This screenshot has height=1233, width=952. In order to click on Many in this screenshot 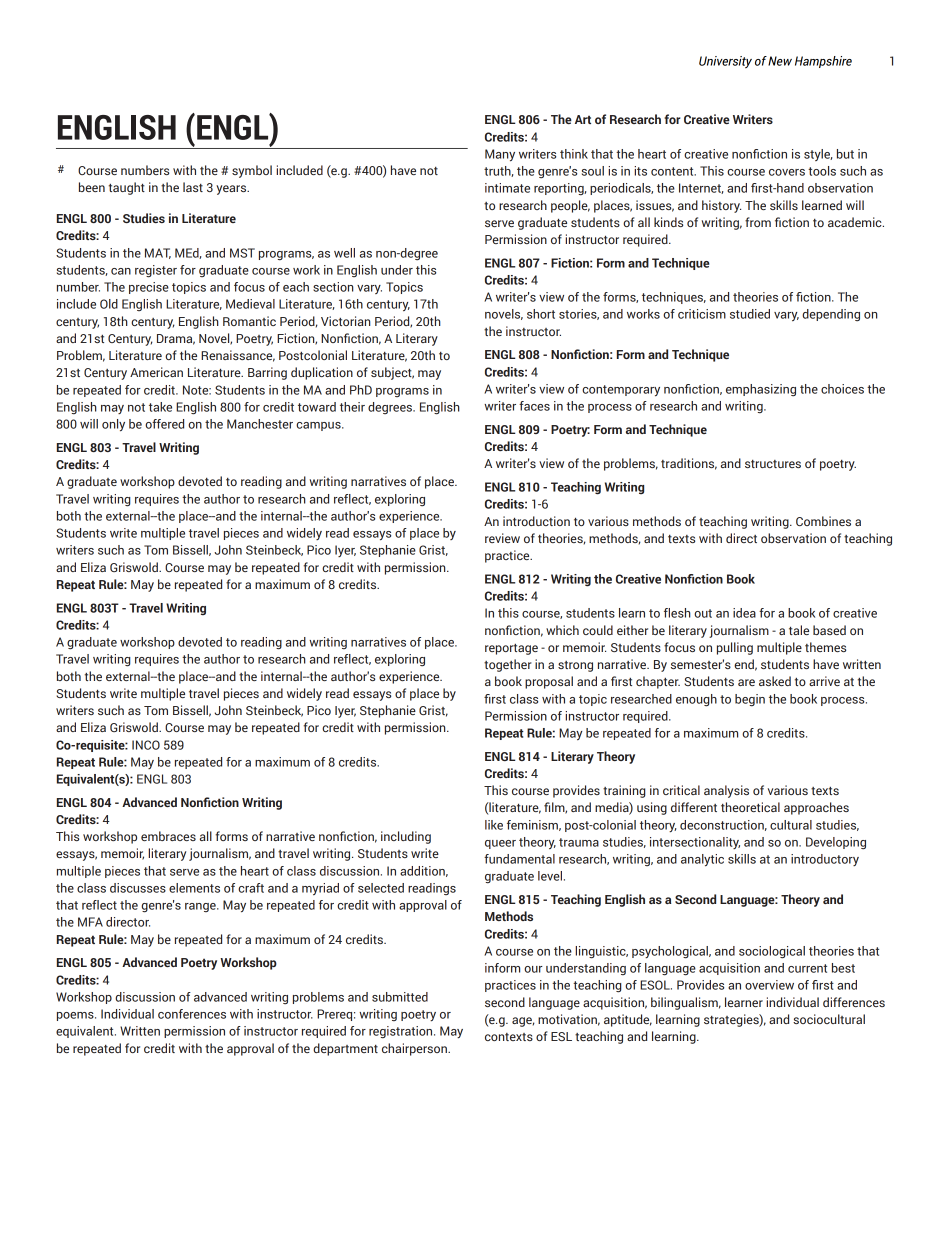, I will do `click(500, 155)`.
